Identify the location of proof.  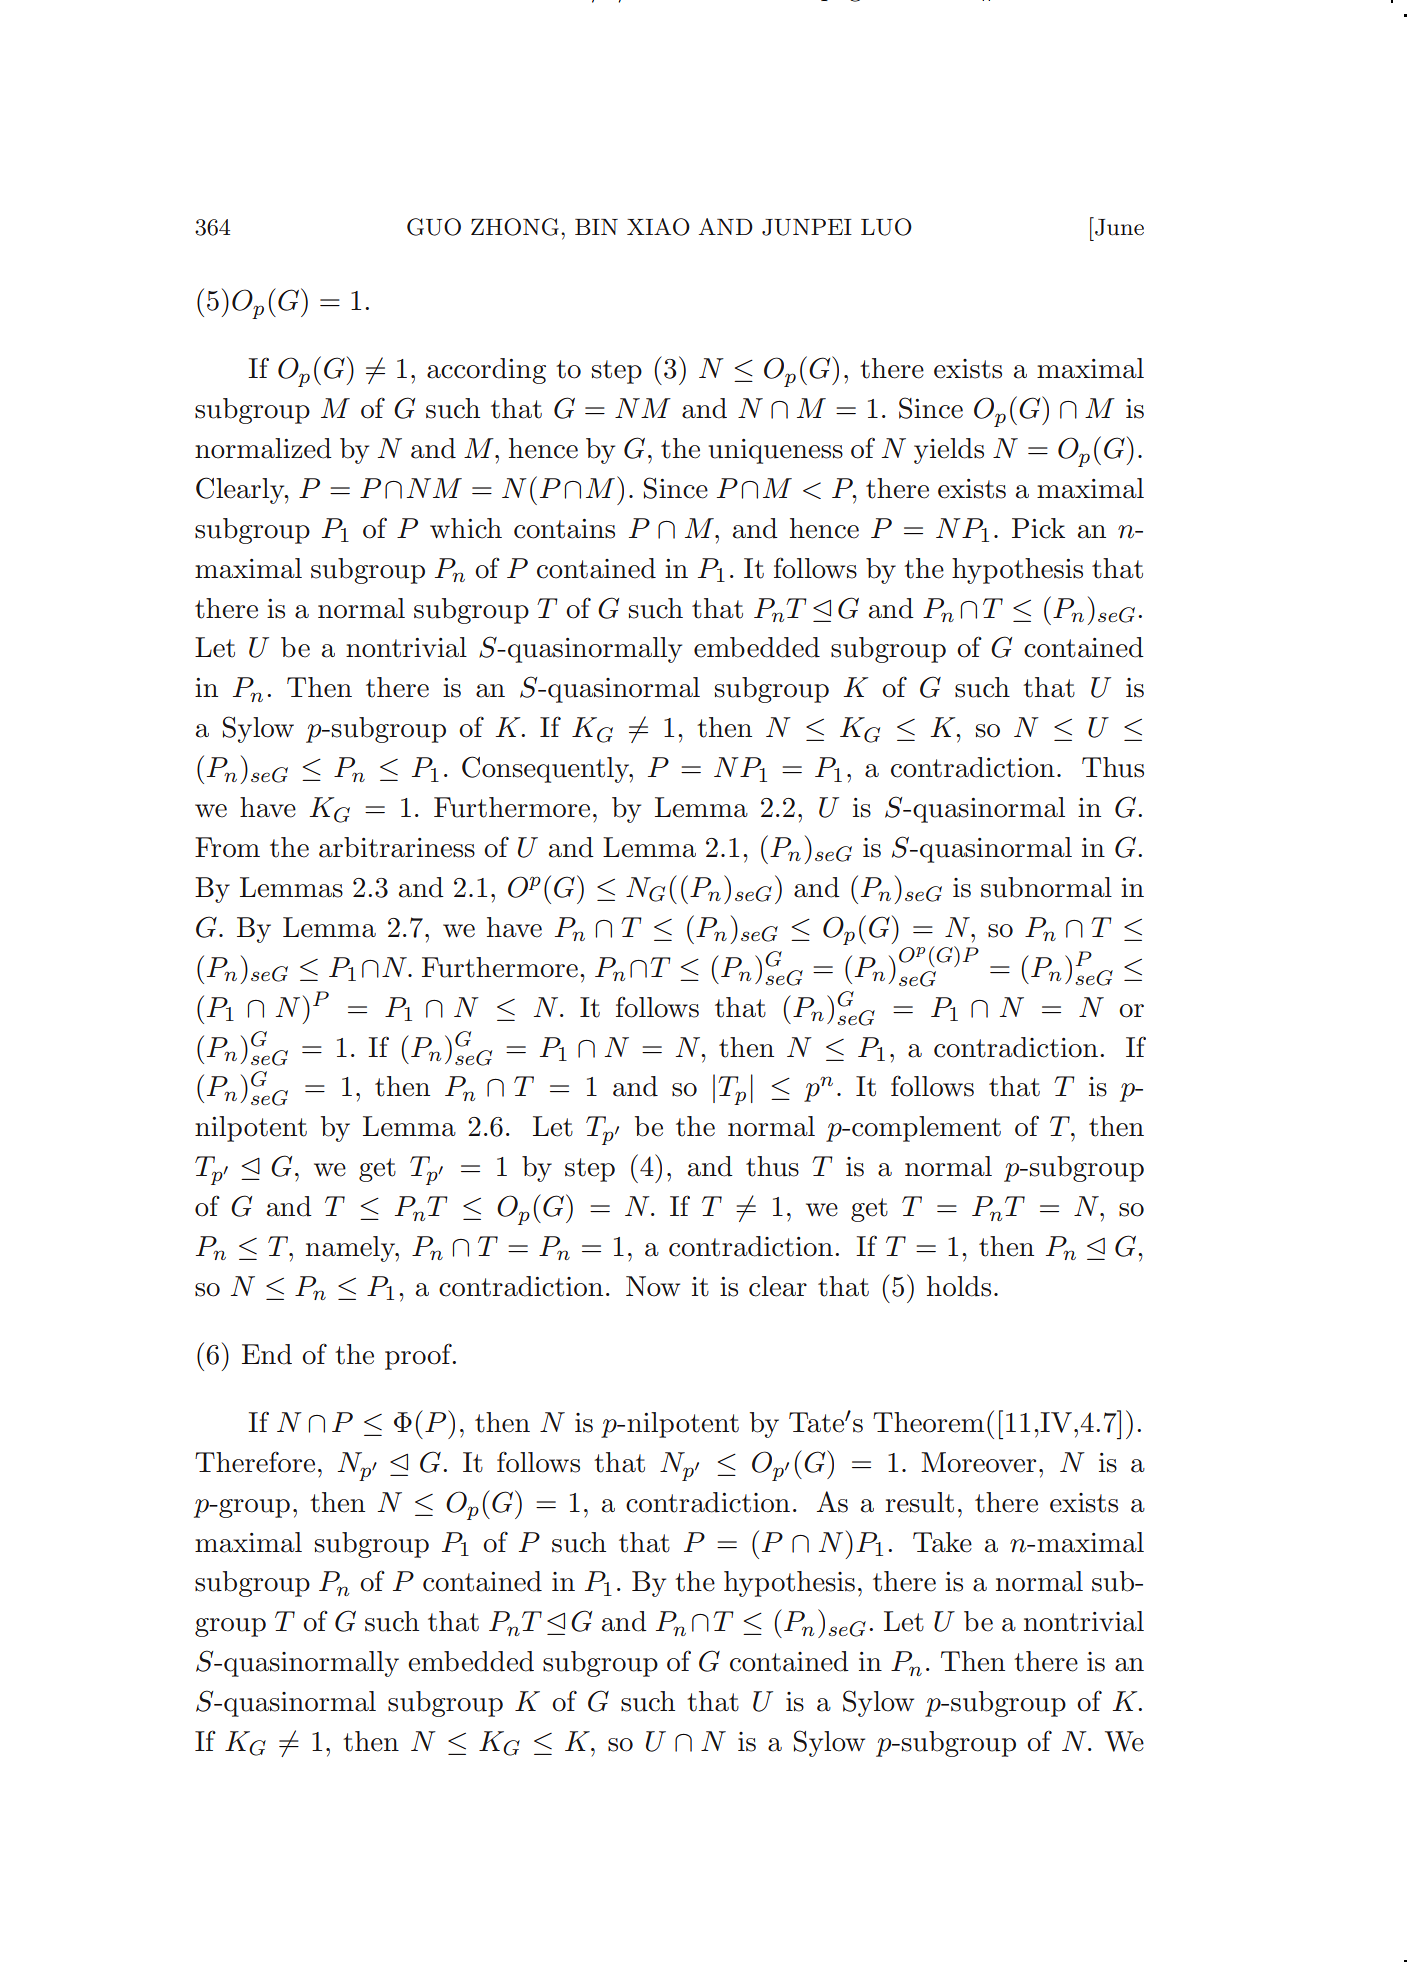
(419, 1356).
